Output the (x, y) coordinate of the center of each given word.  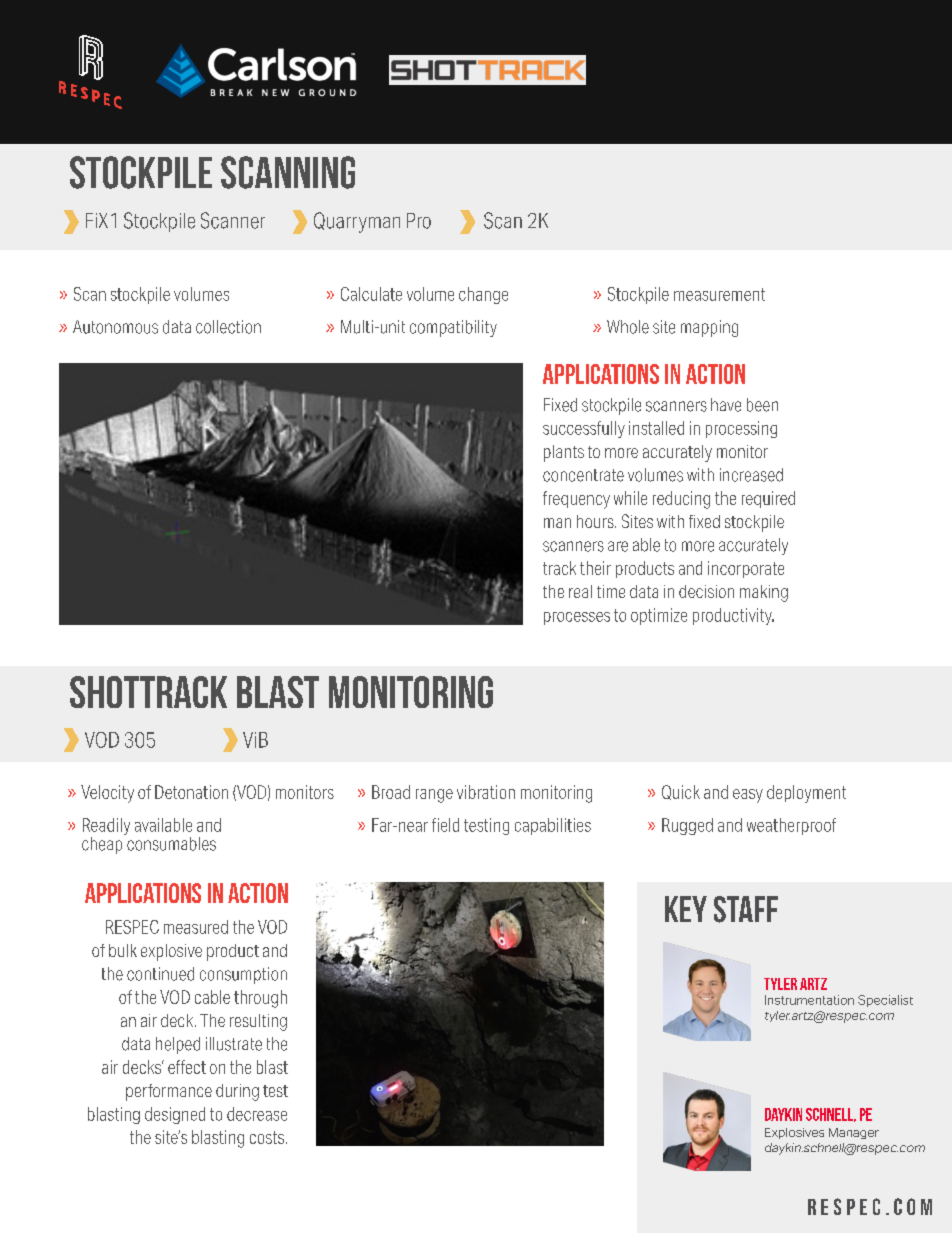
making (764, 593)
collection (228, 327)
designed (175, 1115)
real (580, 591)
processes (577, 618)
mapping (709, 328)
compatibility (453, 328)
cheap (103, 844)
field (445, 825)
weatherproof (791, 826)
